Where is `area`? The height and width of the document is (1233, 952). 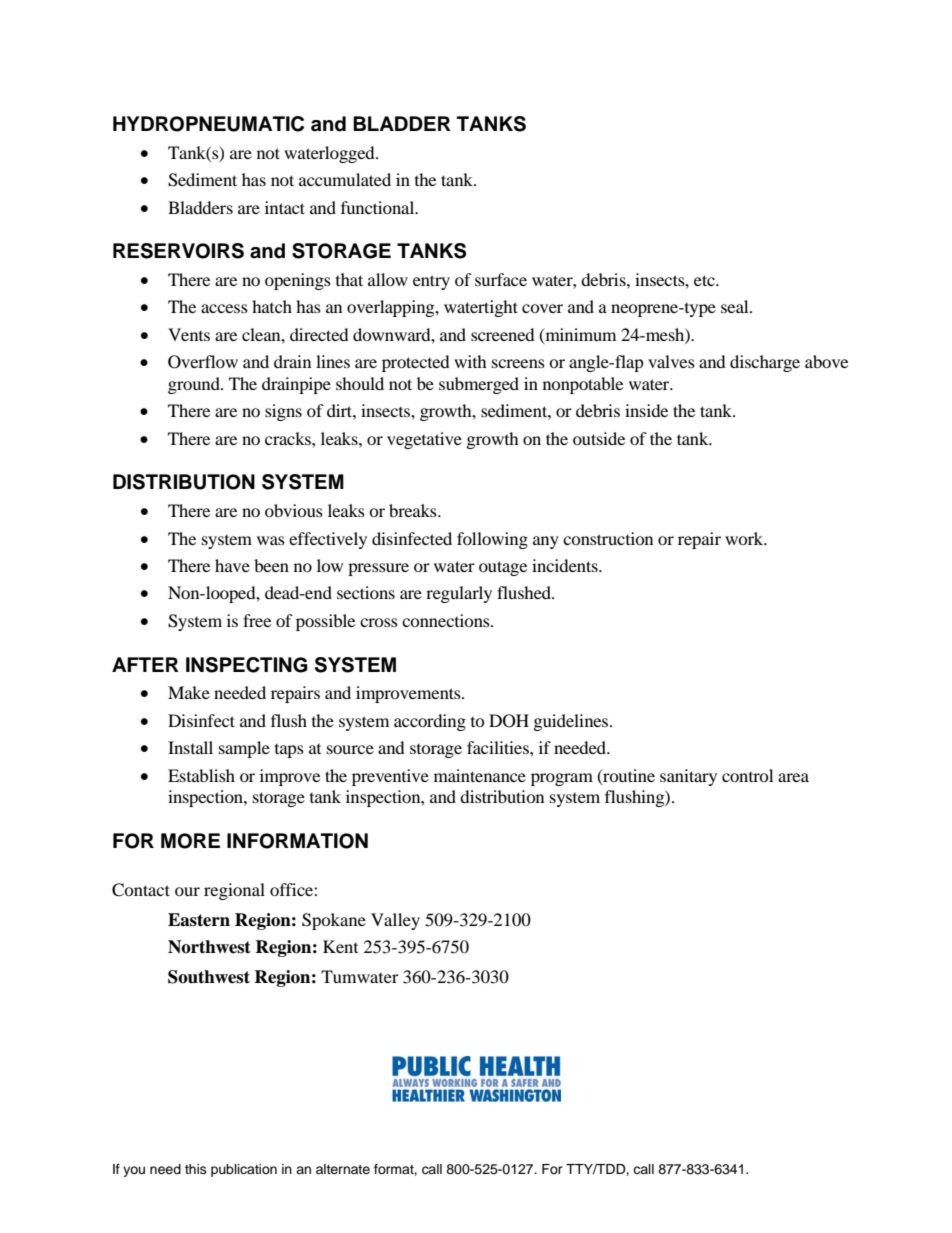 area is located at coordinates (793, 777).
